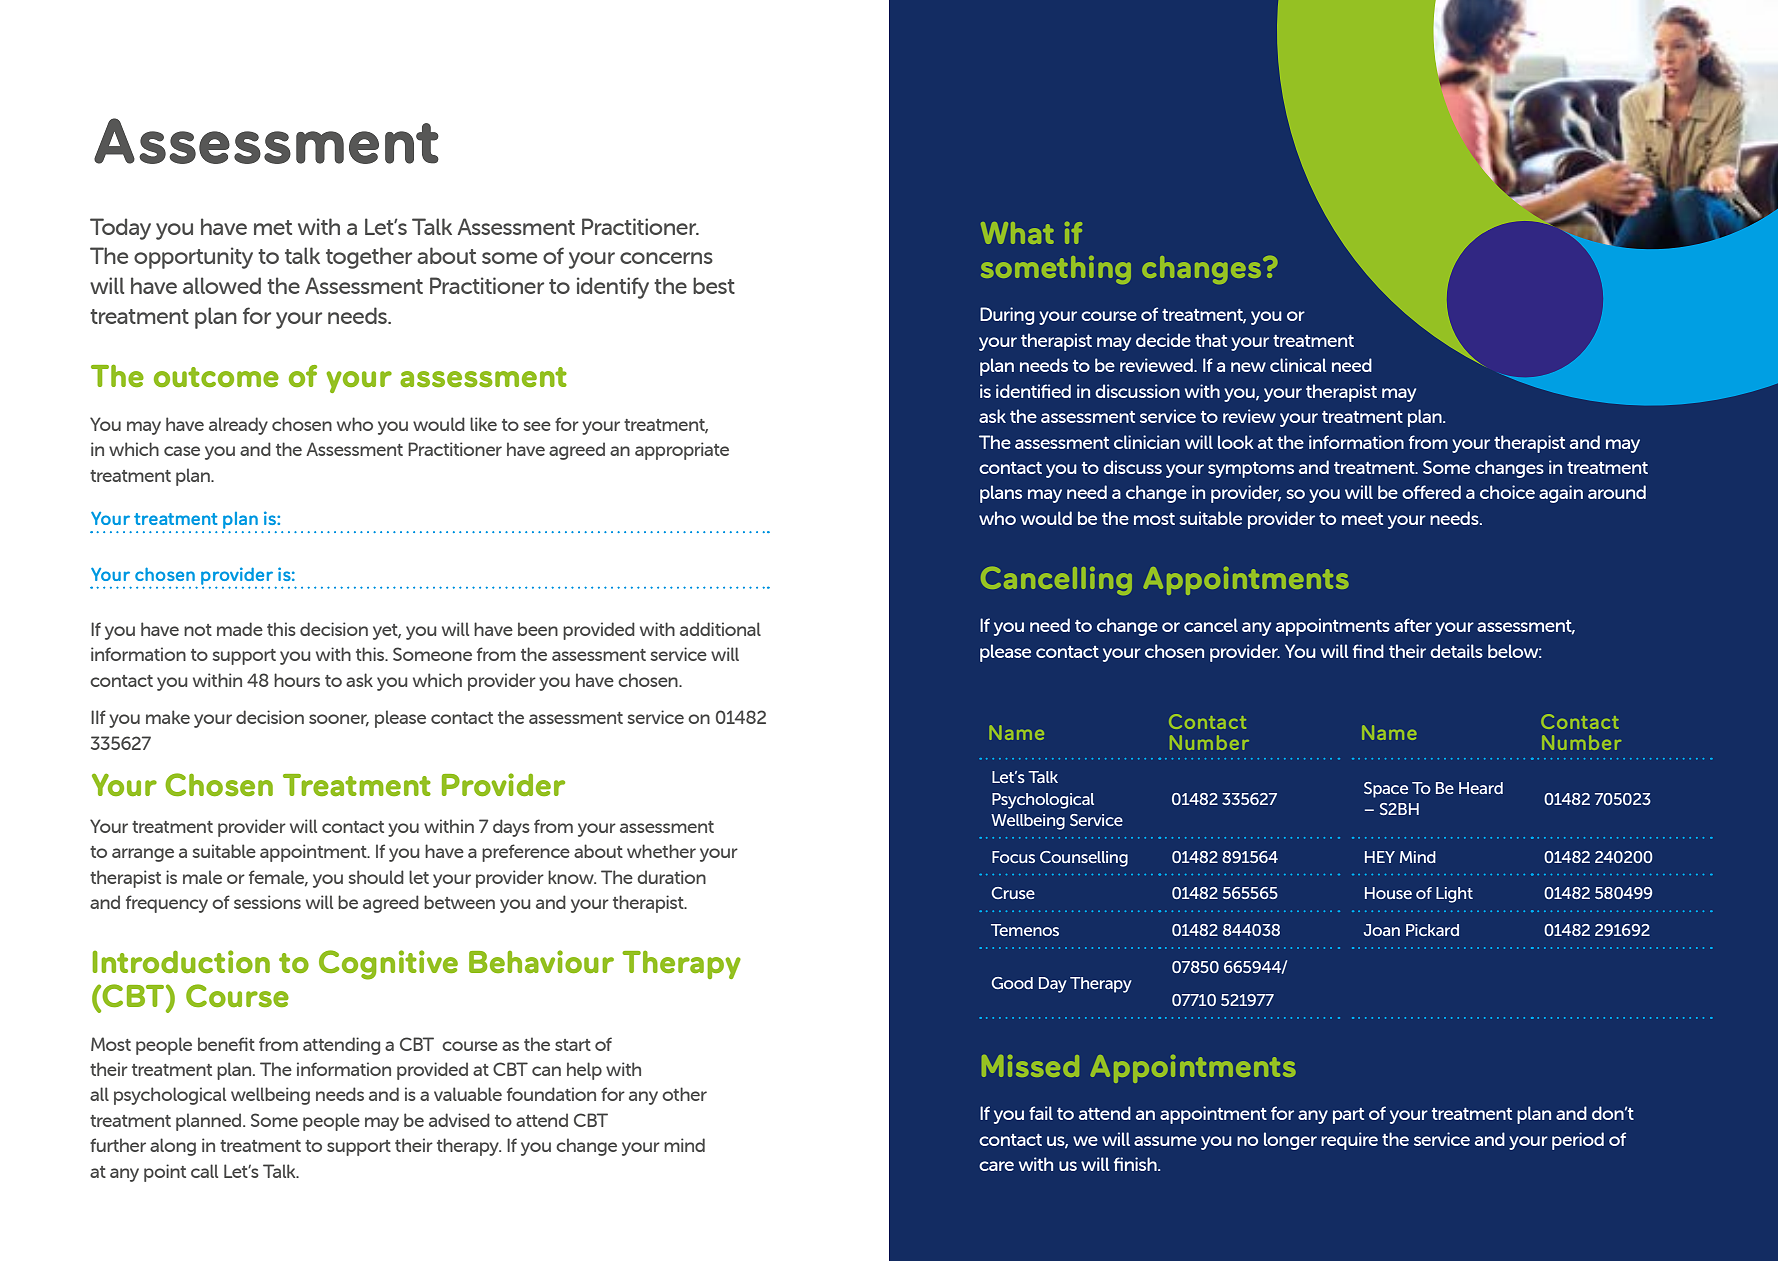 The image size is (1778, 1261). What do you see at coordinates (996, 1166) in the image?
I see `care` at bounding box center [996, 1166].
